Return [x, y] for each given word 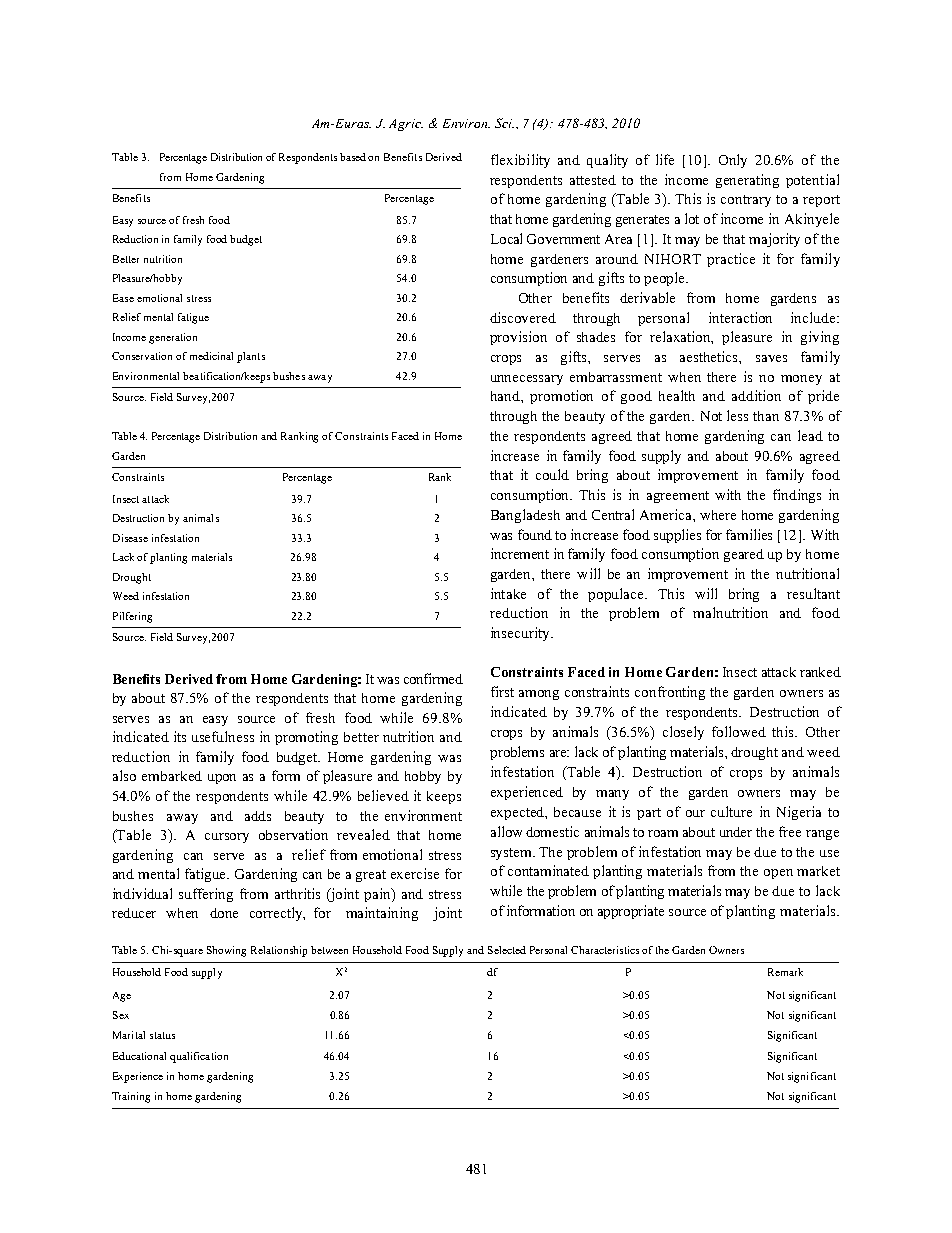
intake [508, 593]
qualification [199, 1057]
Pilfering [132, 617]
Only [733, 161]
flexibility [520, 161]
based [353, 157]
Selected [507, 950]
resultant [813, 593]
